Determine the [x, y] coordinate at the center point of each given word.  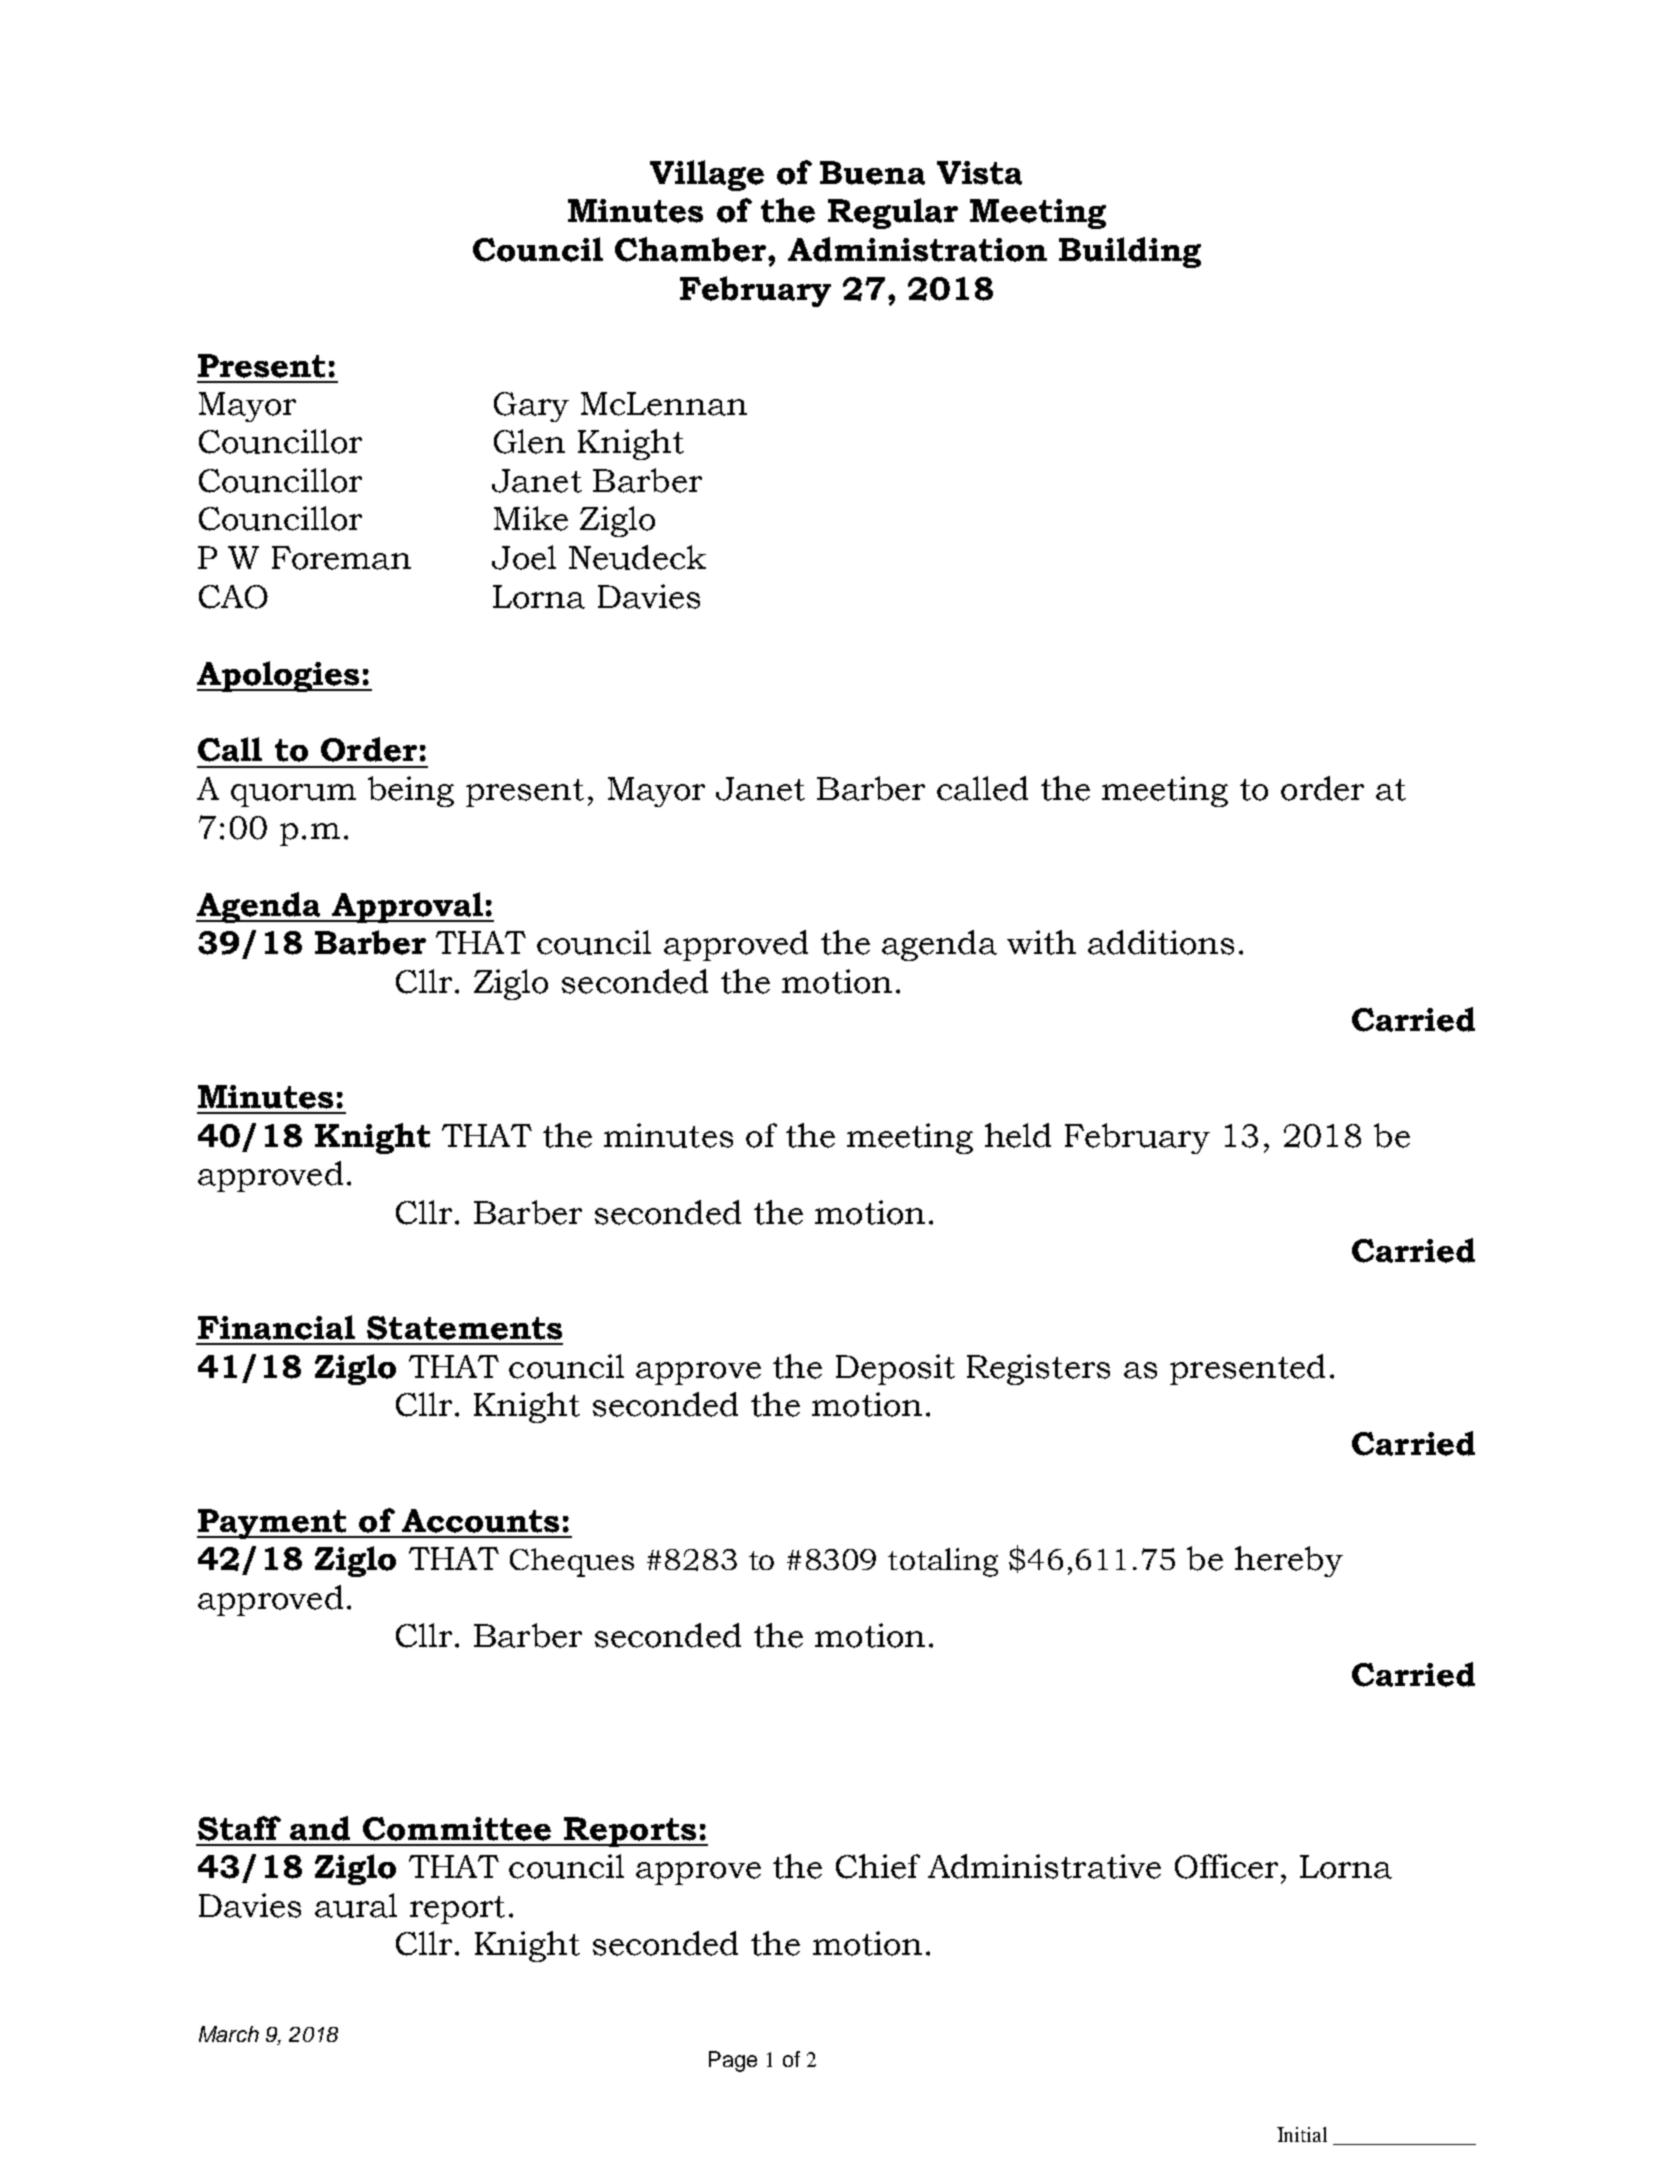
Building [1130, 252]
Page [733, 2061]
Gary [531, 407]
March [229, 2034]
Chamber [690, 249]
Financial [276, 1327]
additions [1161, 942]
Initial [1302, 2134]
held [1018, 1135]
